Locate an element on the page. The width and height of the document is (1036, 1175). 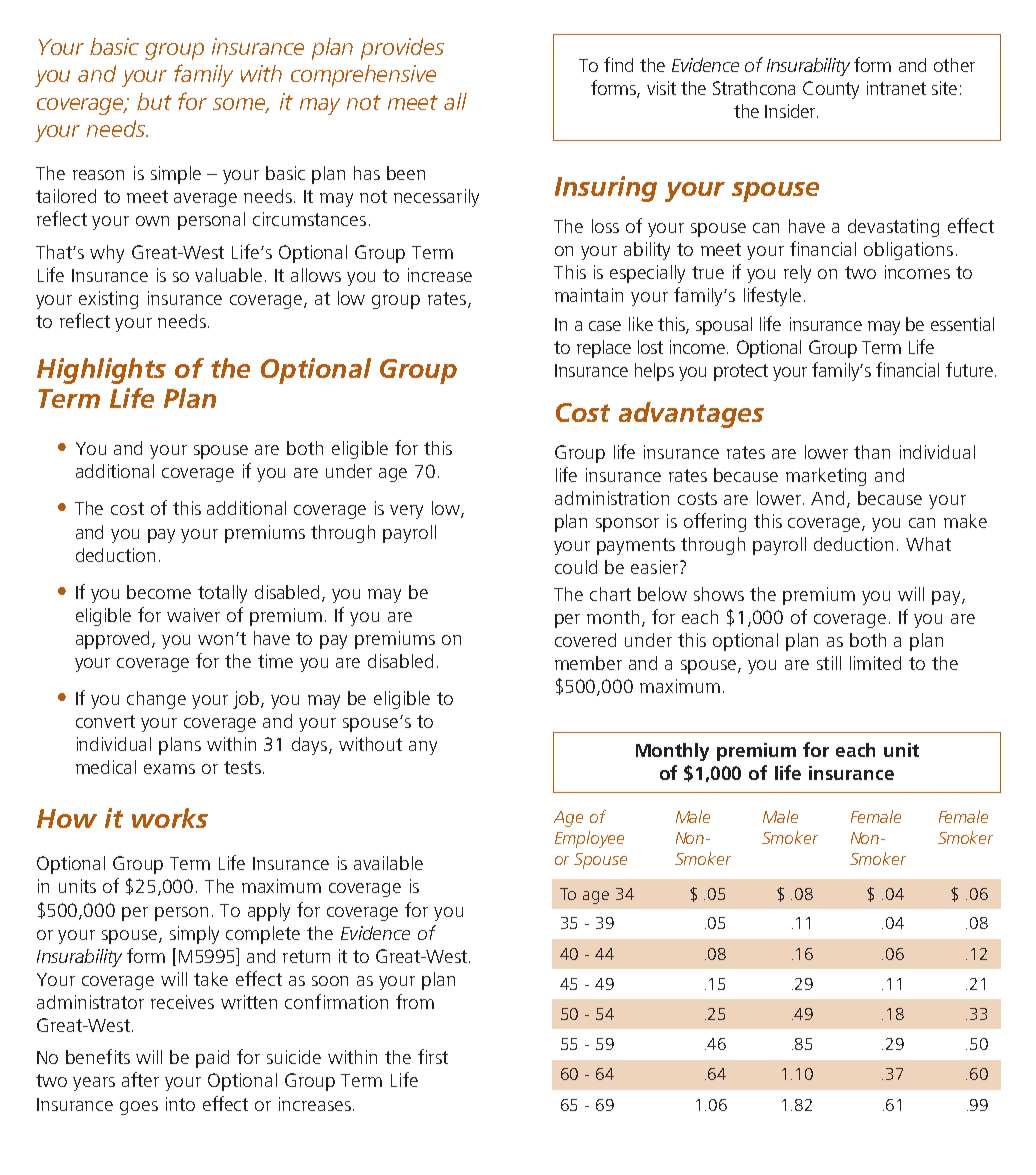
limited is located at coordinates (875, 663).
